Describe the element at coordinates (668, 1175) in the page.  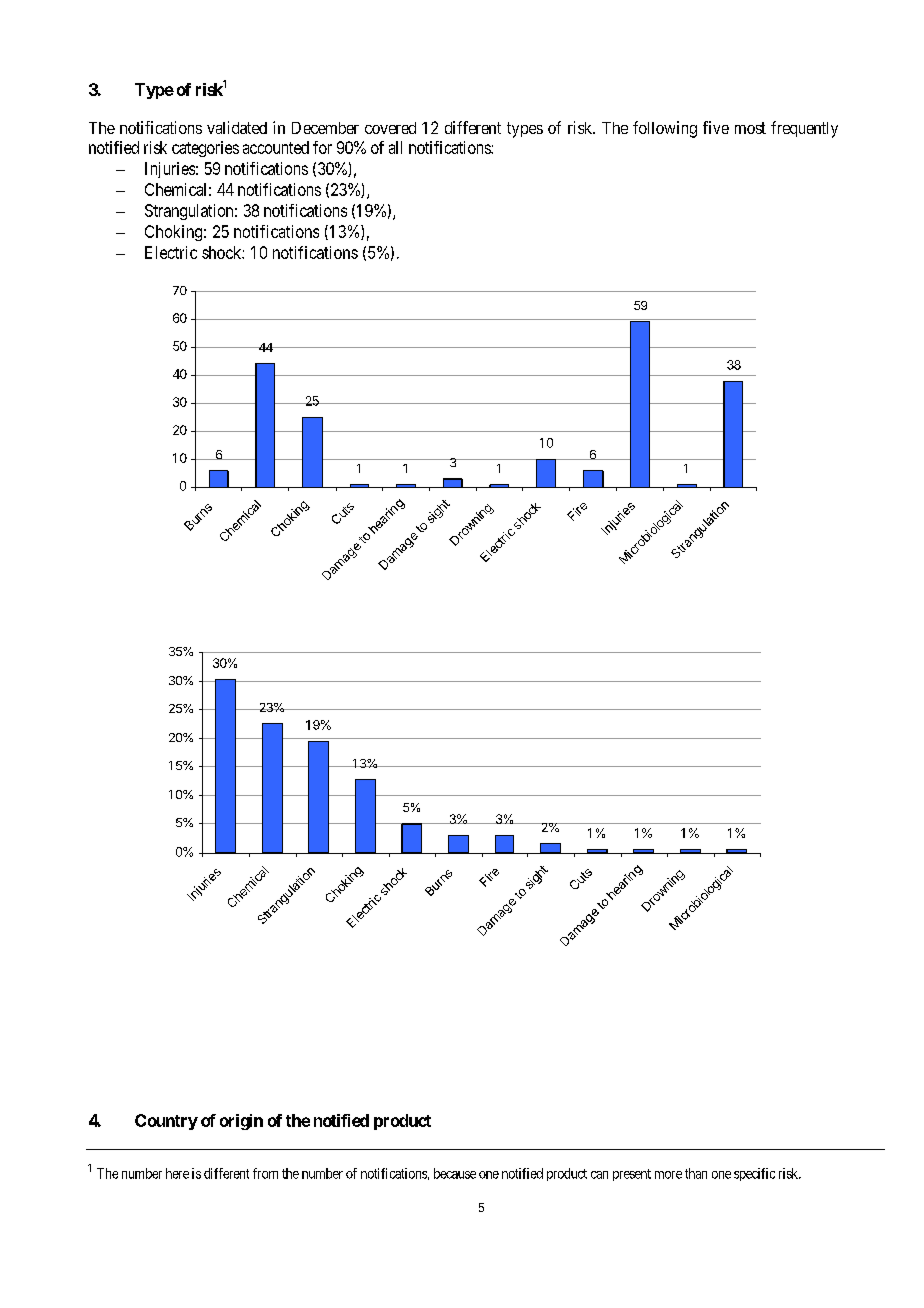
I see `more` at that location.
